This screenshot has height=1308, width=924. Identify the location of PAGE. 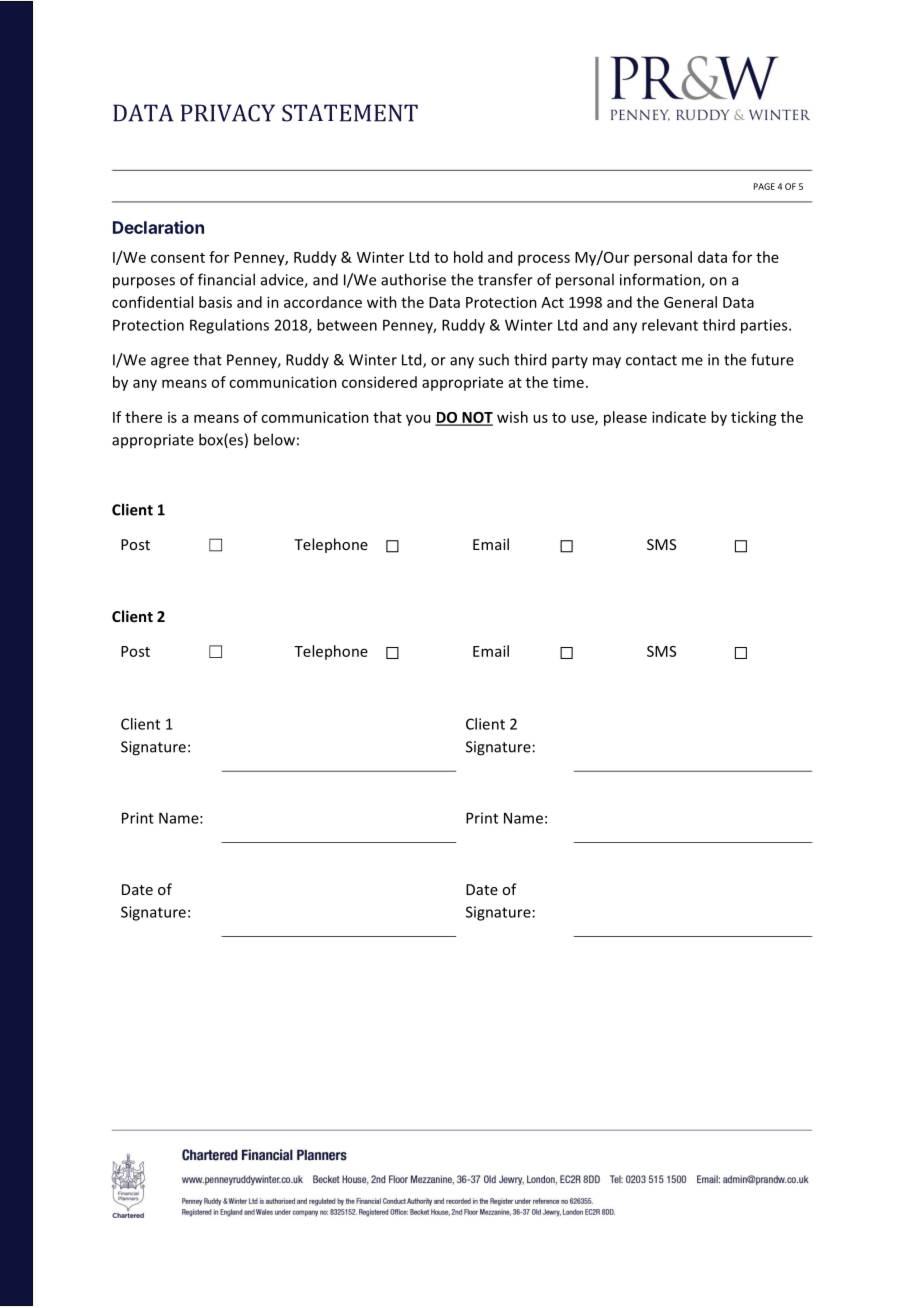
(764, 186).
